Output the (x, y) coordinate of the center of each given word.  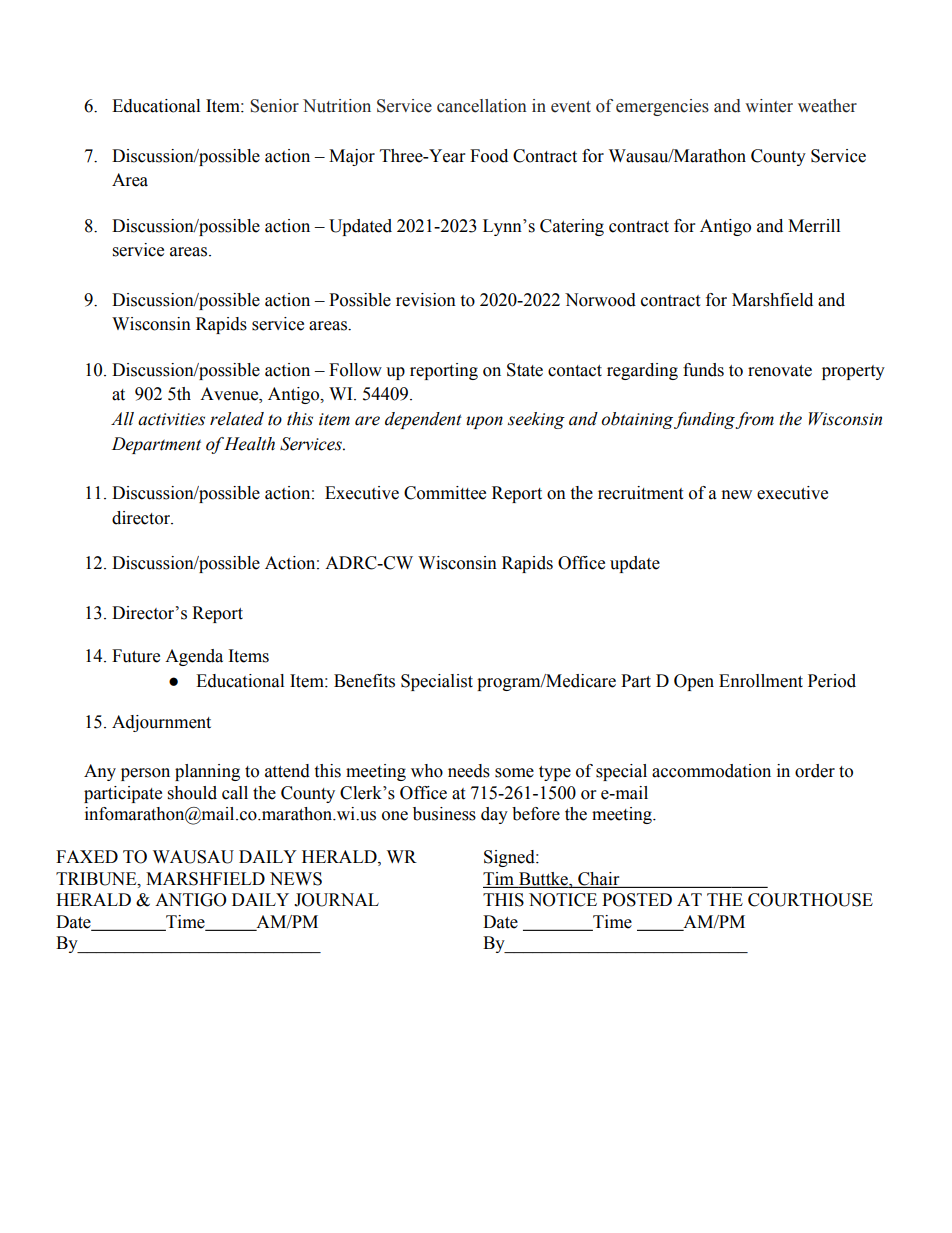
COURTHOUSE (810, 900)
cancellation (482, 106)
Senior (274, 106)
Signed (510, 858)
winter (769, 106)
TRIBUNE (97, 879)
